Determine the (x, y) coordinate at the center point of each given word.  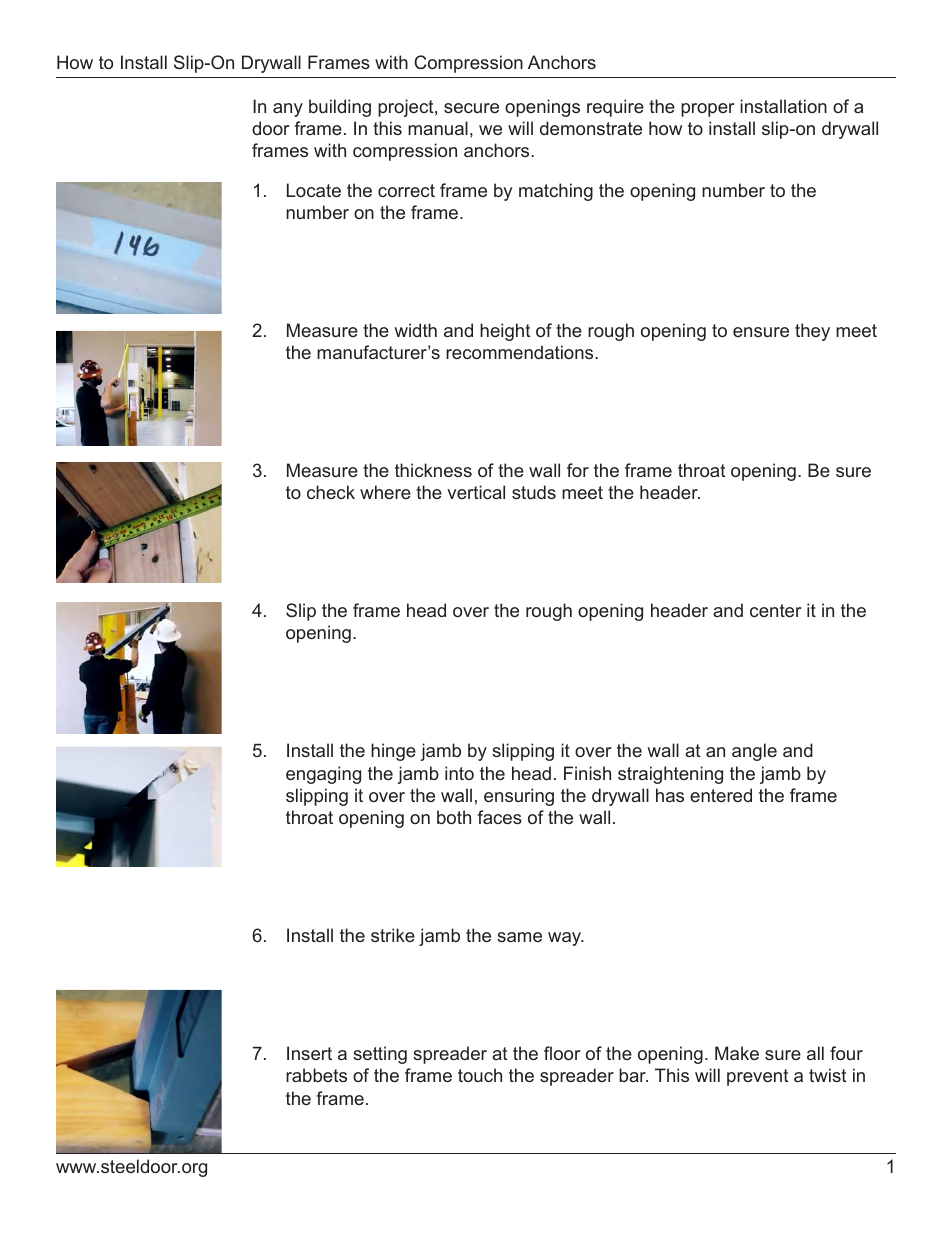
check (331, 492)
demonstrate (591, 128)
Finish (587, 773)
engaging (323, 775)
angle (754, 752)
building (340, 108)
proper (707, 110)
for (578, 470)
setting (380, 1055)
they (812, 332)
